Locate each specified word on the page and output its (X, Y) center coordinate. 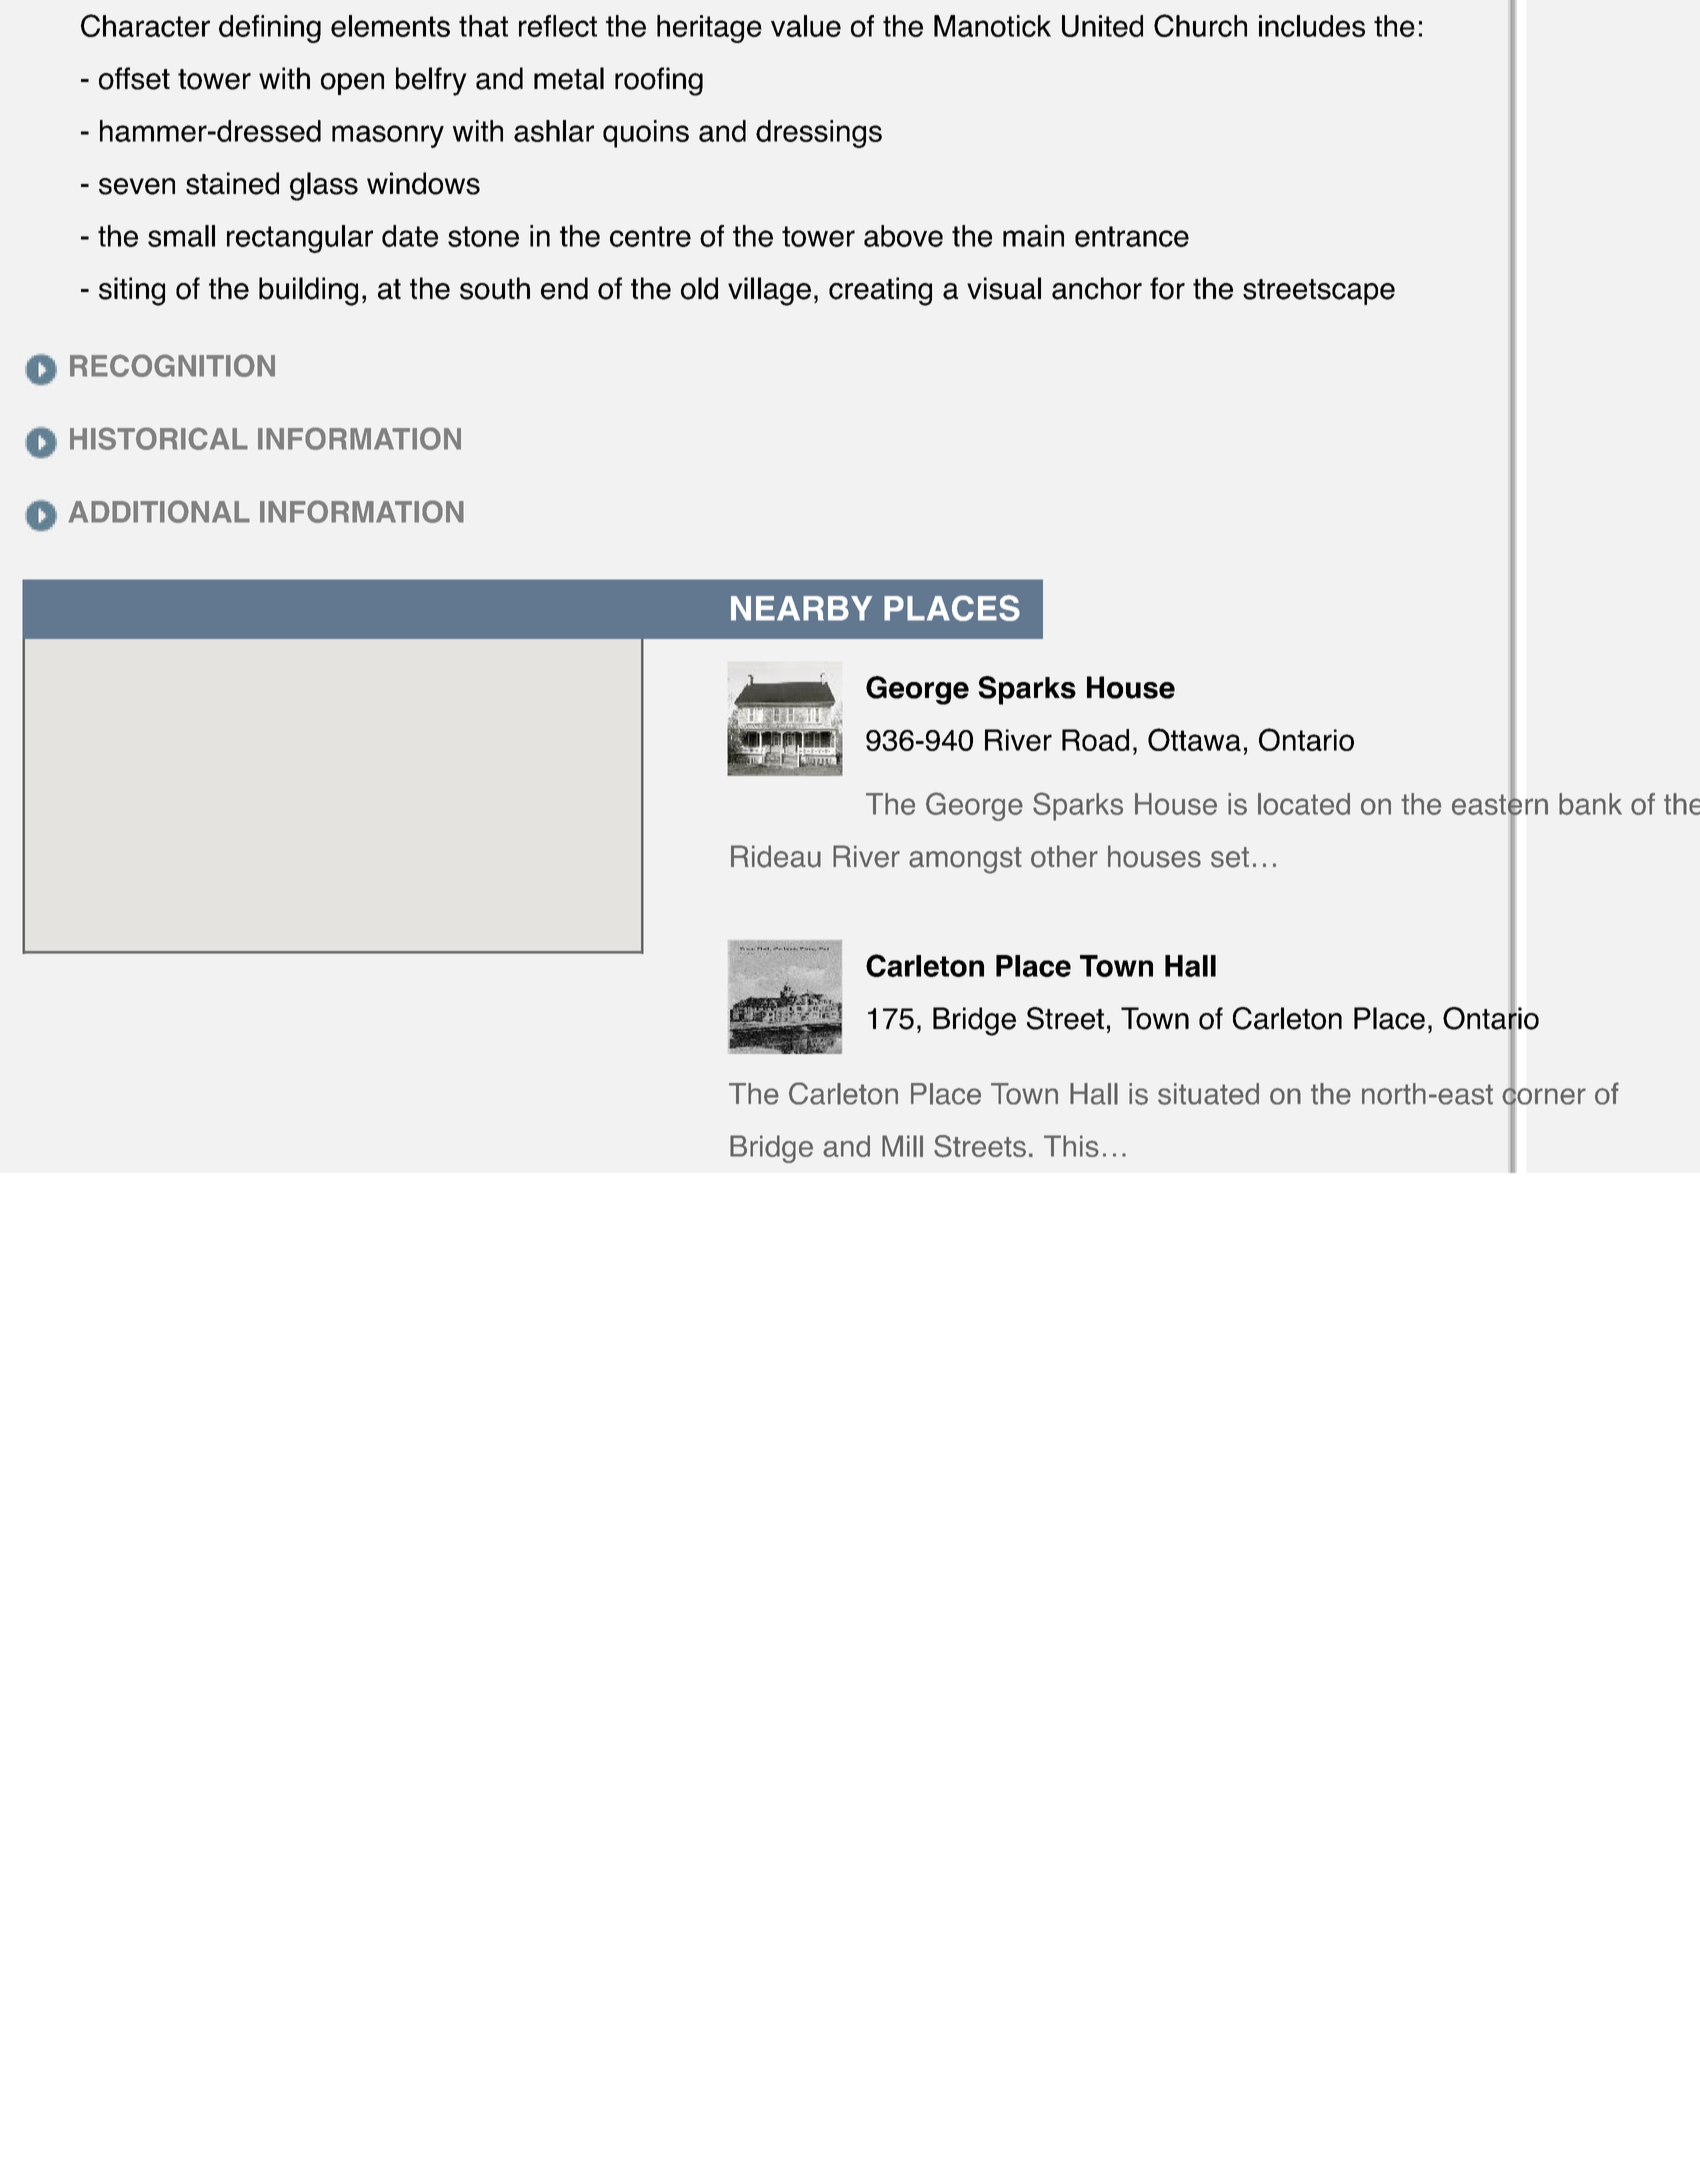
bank (1590, 804)
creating (880, 291)
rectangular (300, 239)
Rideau (776, 856)
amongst (965, 860)
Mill (902, 1146)
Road (1095, 740)
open (352, 84)
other (1064, 856)
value (806, 26)
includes (1312, 26)
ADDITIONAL (159, 511)
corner (1544, 1096)
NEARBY (801, 608)
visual (1004, 288)
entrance (1132, 236)
